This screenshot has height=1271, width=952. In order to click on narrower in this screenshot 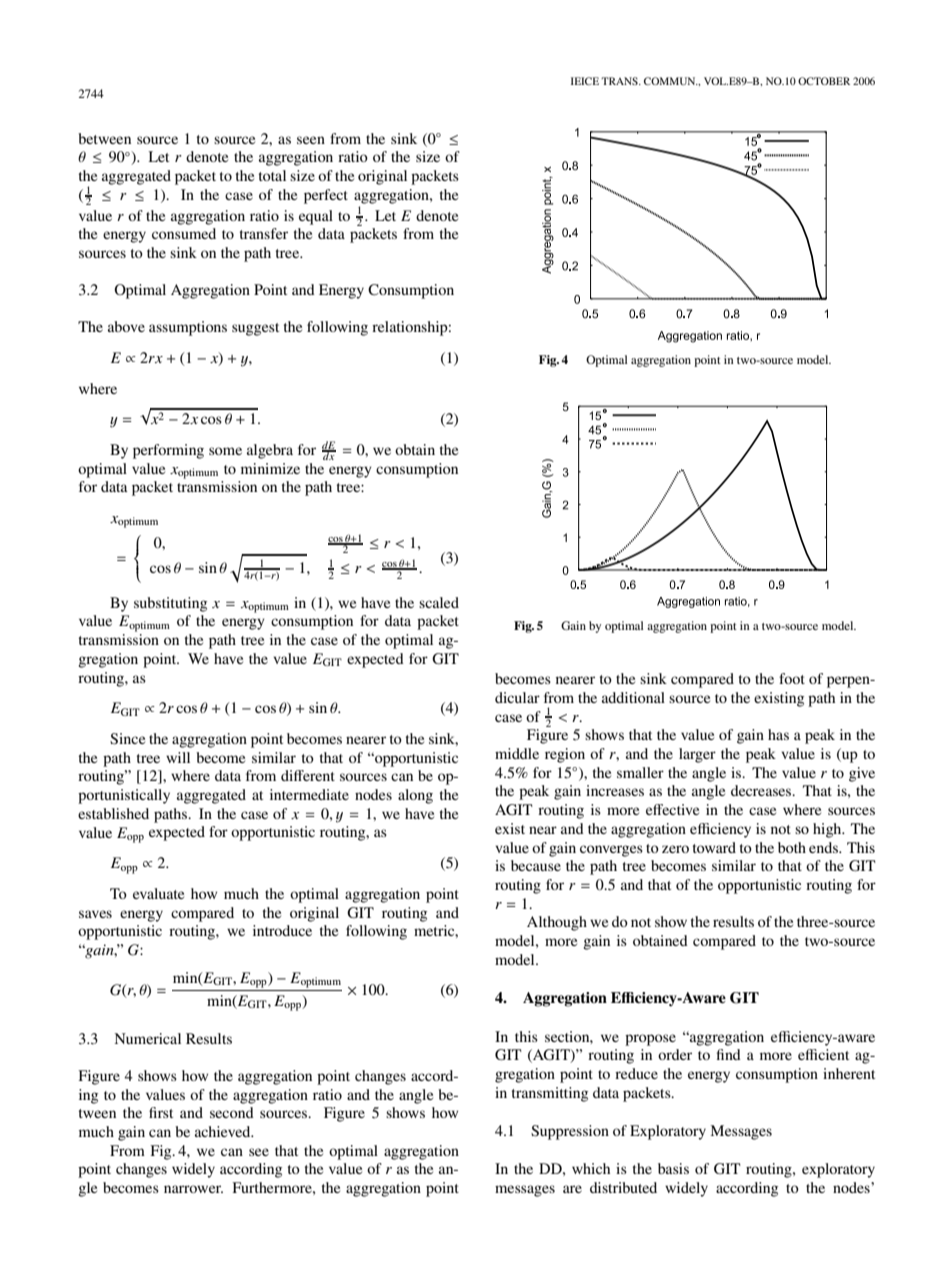, I will do `click(193, 1189)`.
